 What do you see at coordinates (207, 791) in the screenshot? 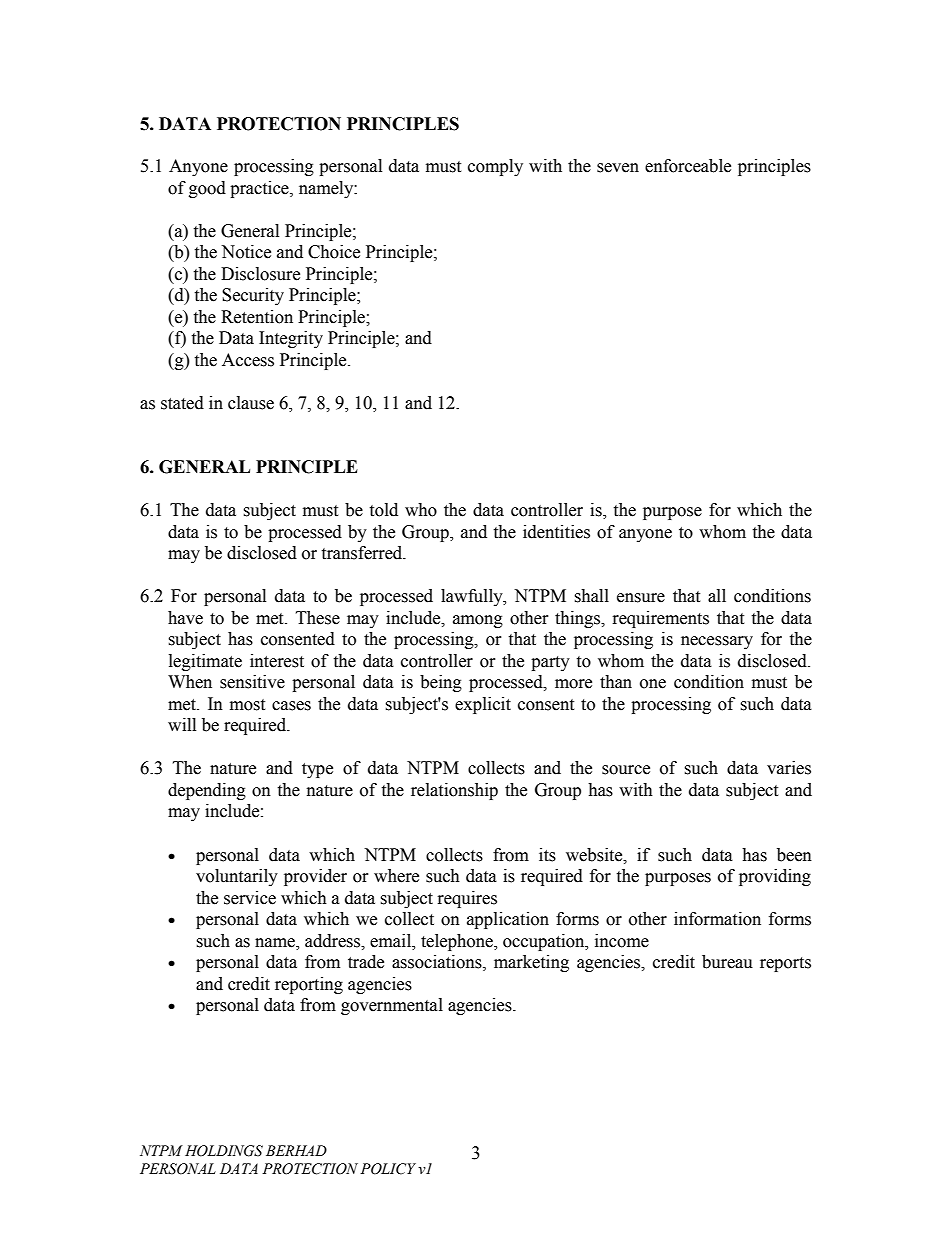
I see `depending` at bounding box center [207, 791].
